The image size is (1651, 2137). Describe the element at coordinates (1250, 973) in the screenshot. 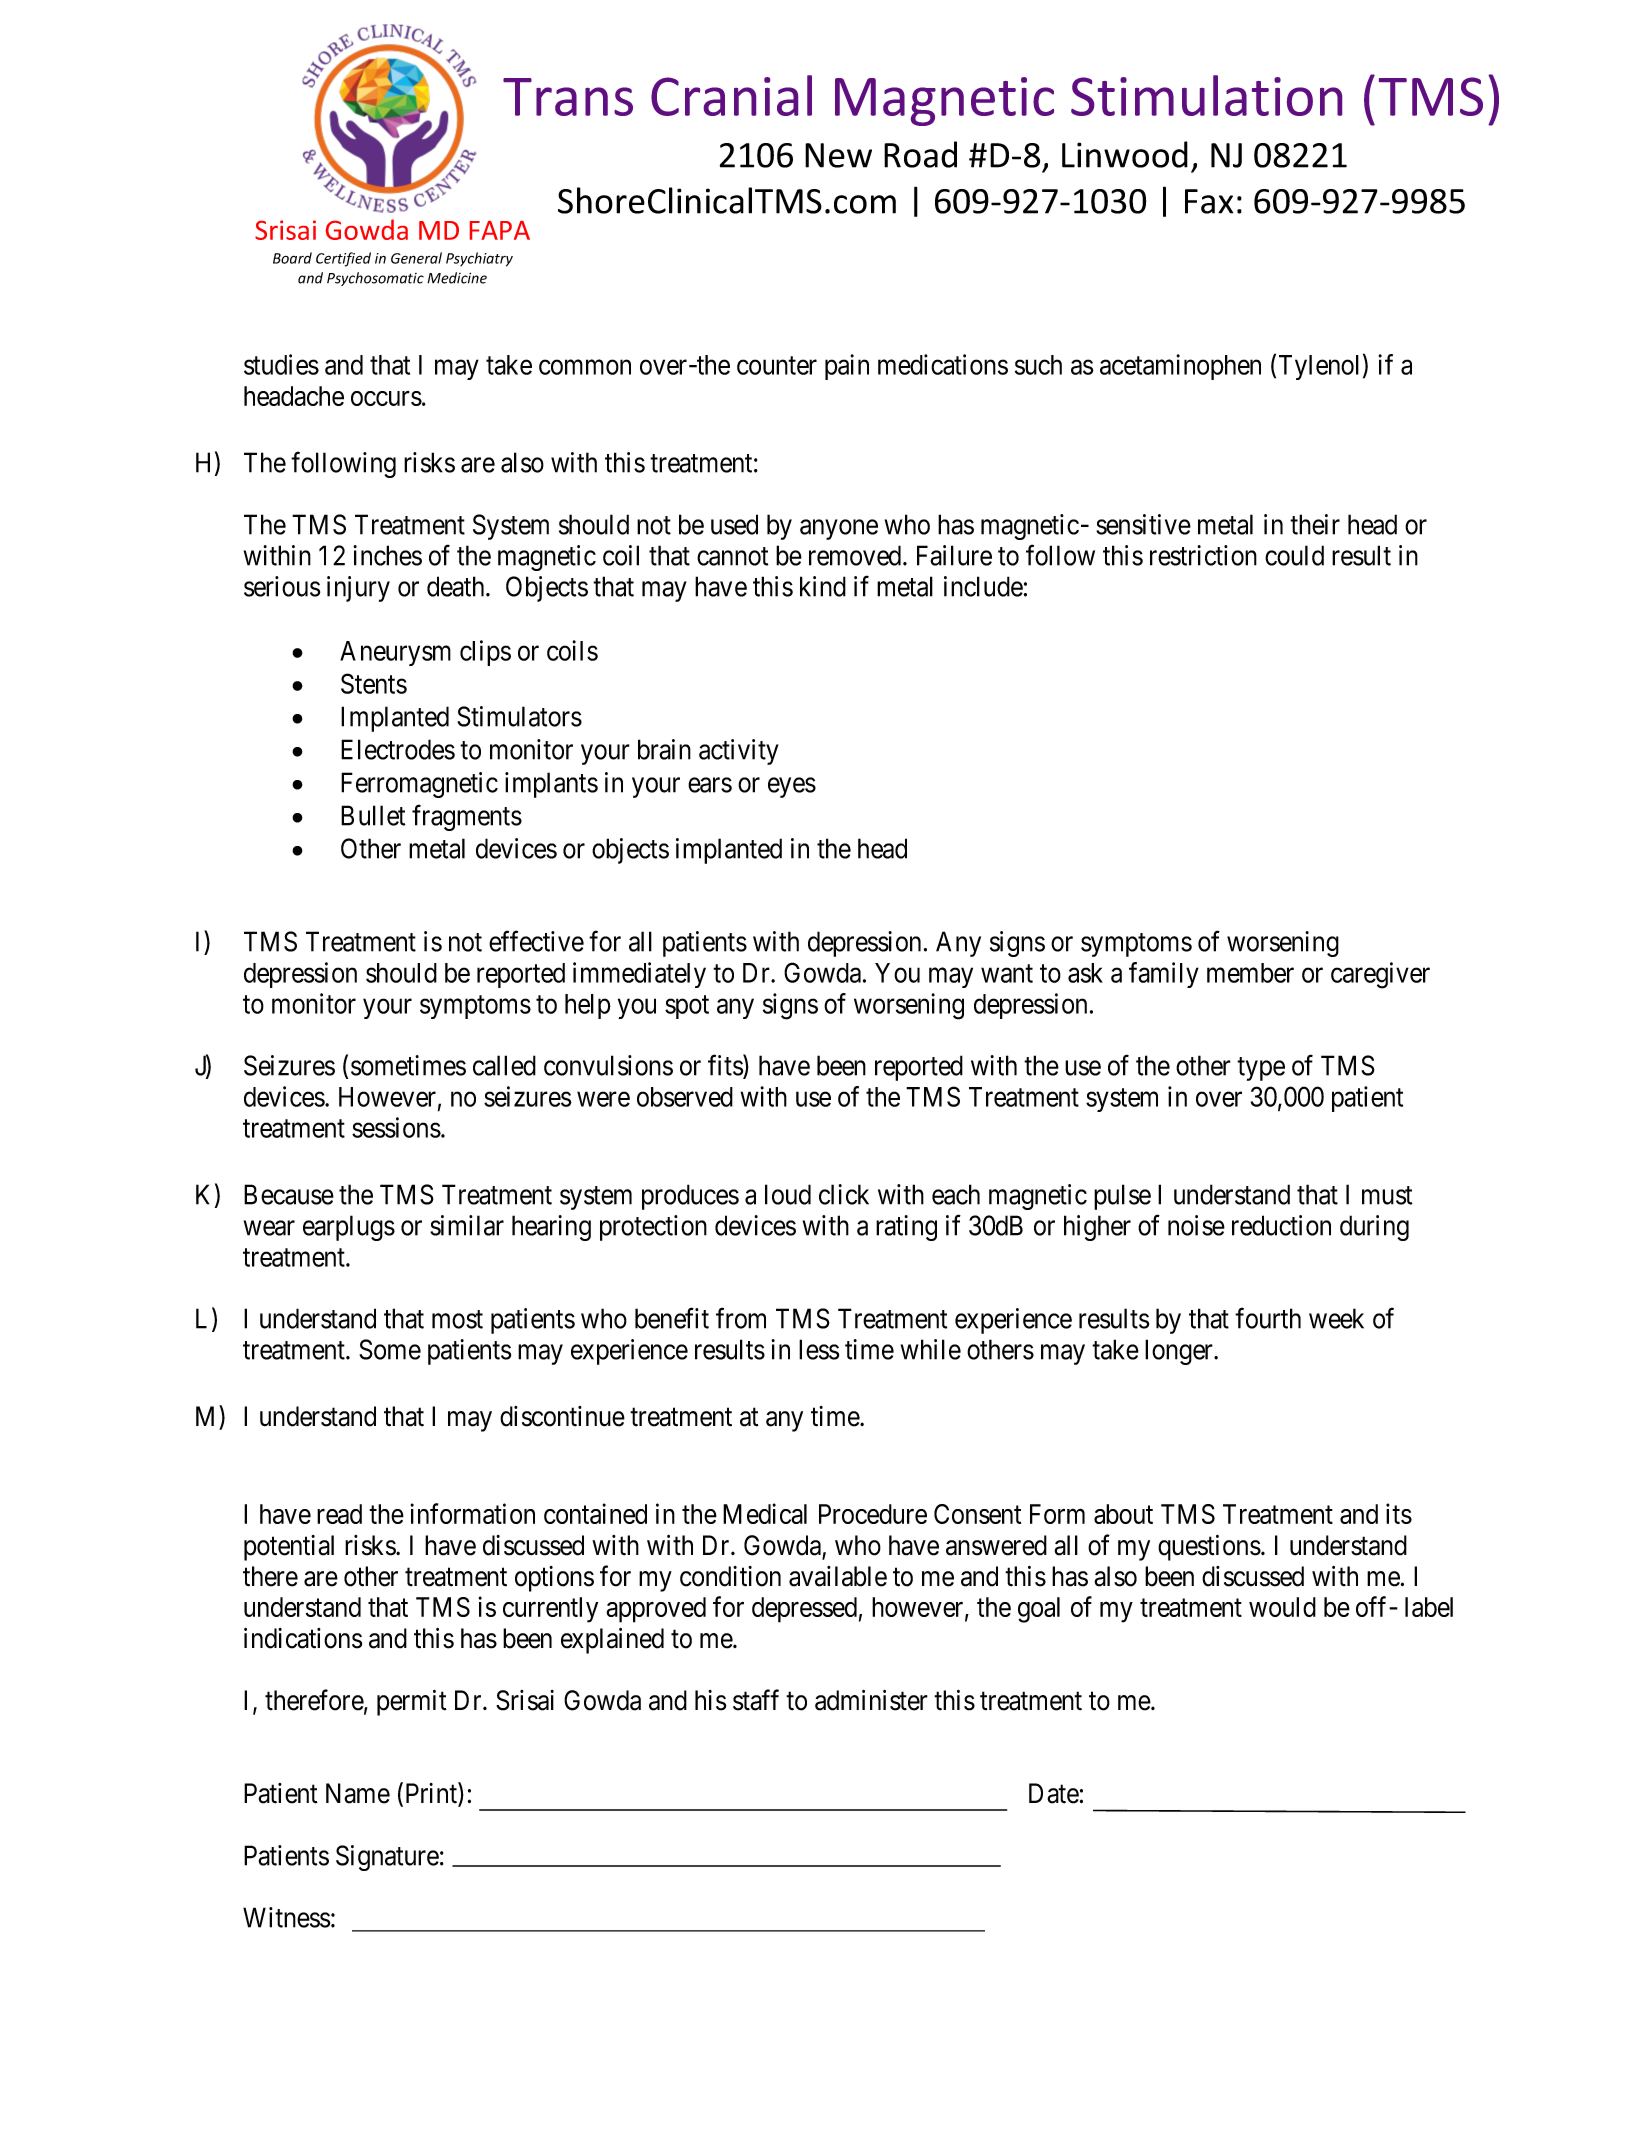

I see `member` at that location.
